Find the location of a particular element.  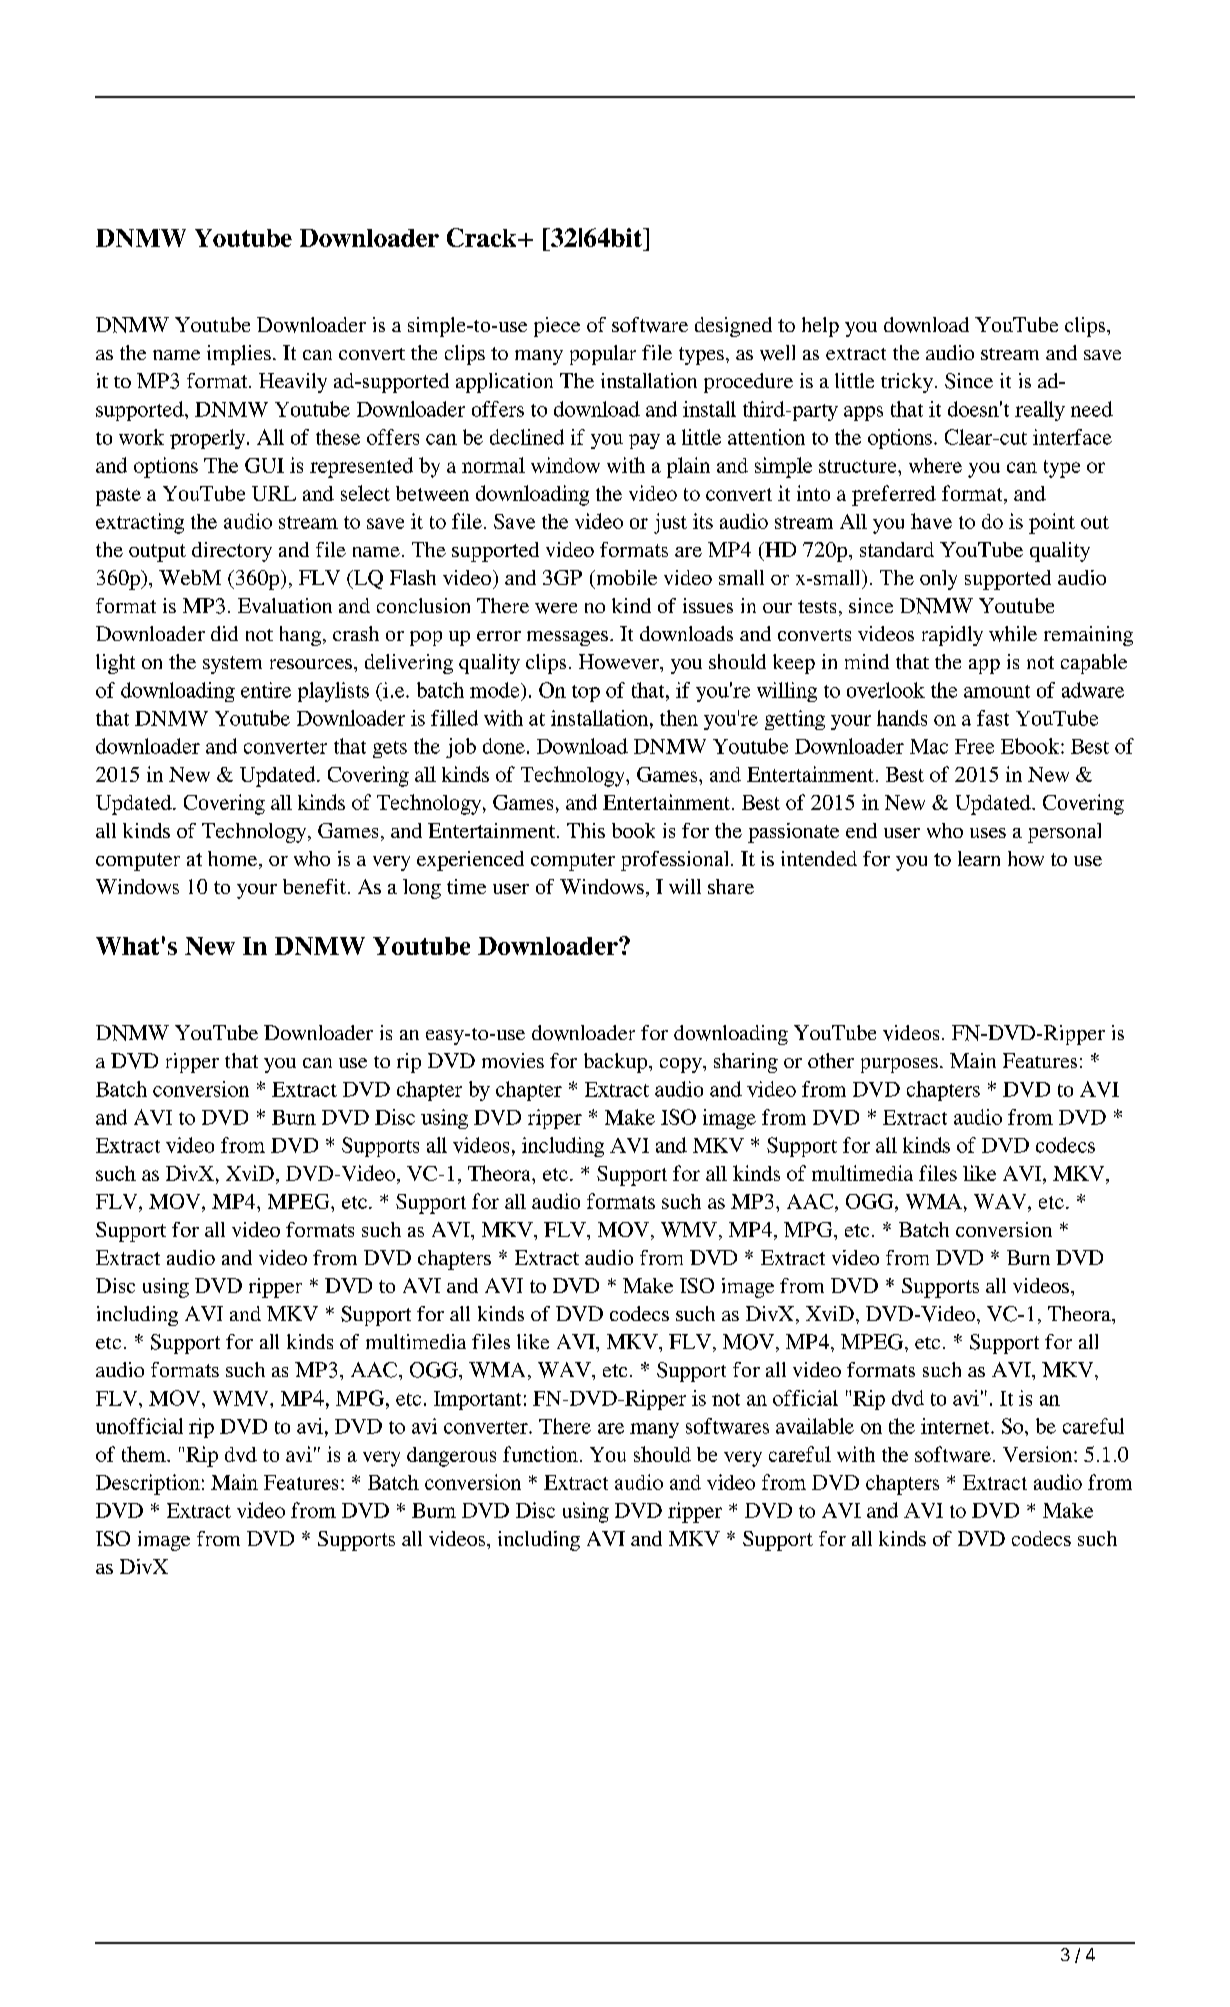

help is located at coordinates (820, 327).
